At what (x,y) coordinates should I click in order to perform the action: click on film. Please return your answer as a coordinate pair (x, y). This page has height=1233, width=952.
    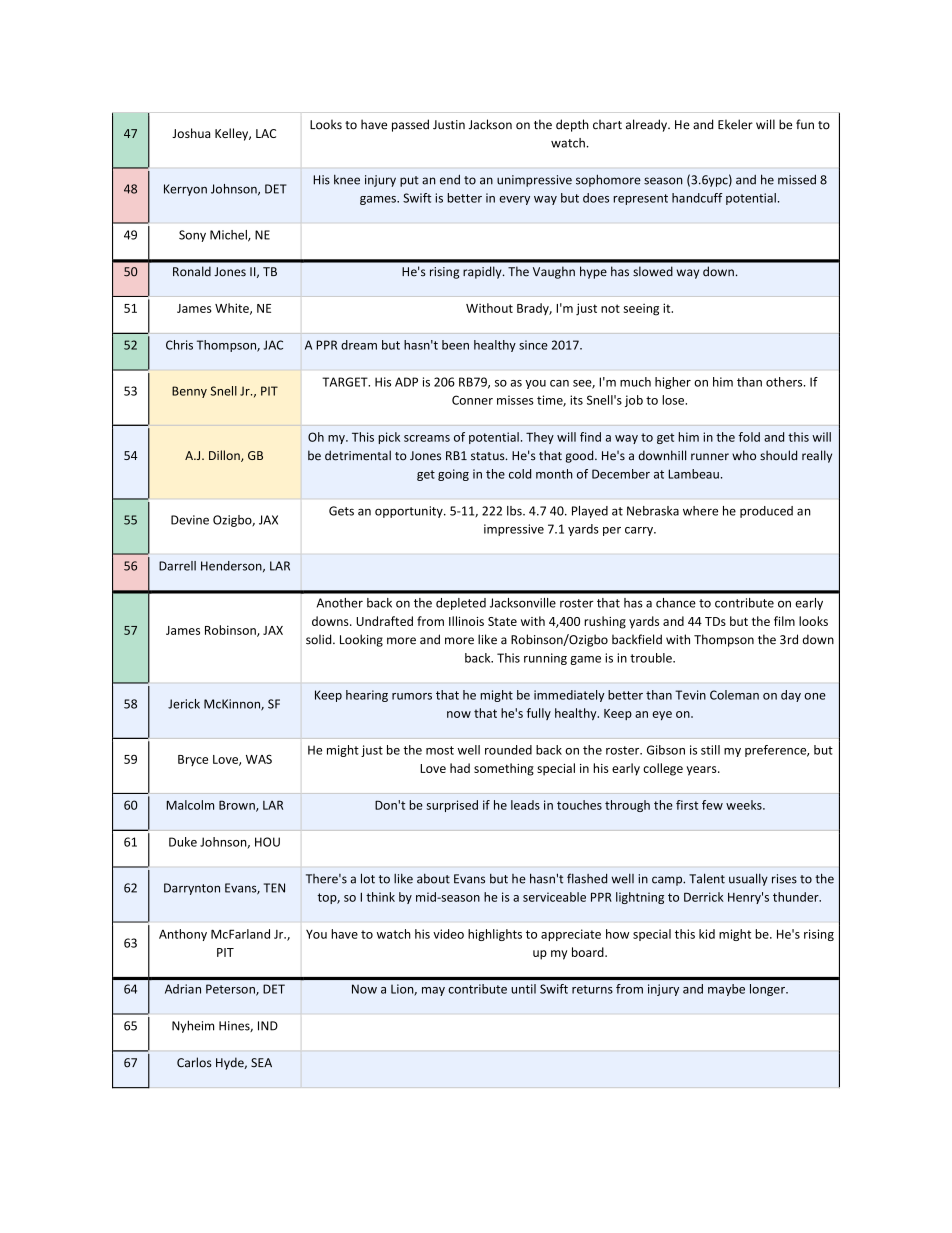
    Looking at the image, I should click on (784, 621).
